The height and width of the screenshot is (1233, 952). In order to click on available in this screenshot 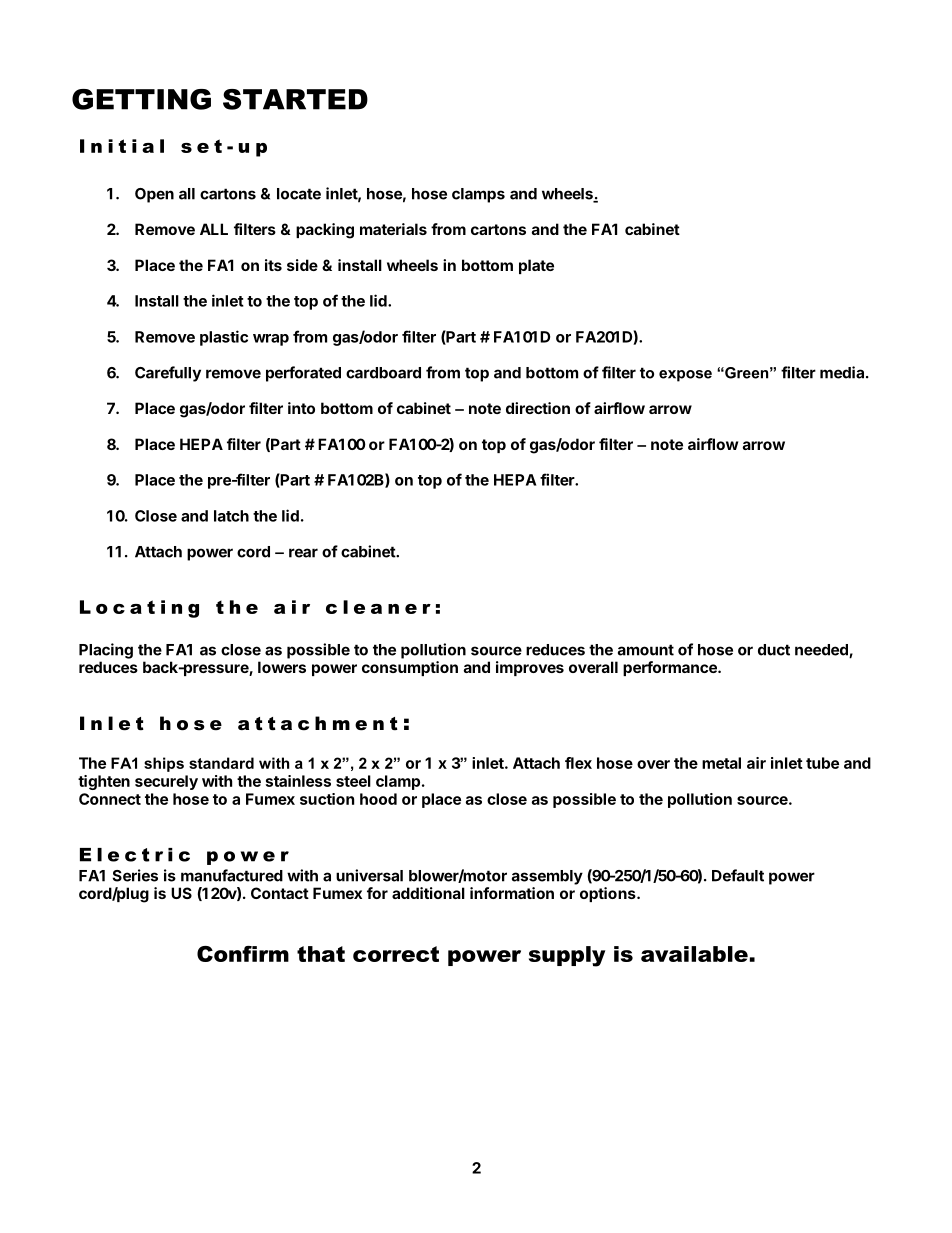, I will do `click(694, 954)`.
